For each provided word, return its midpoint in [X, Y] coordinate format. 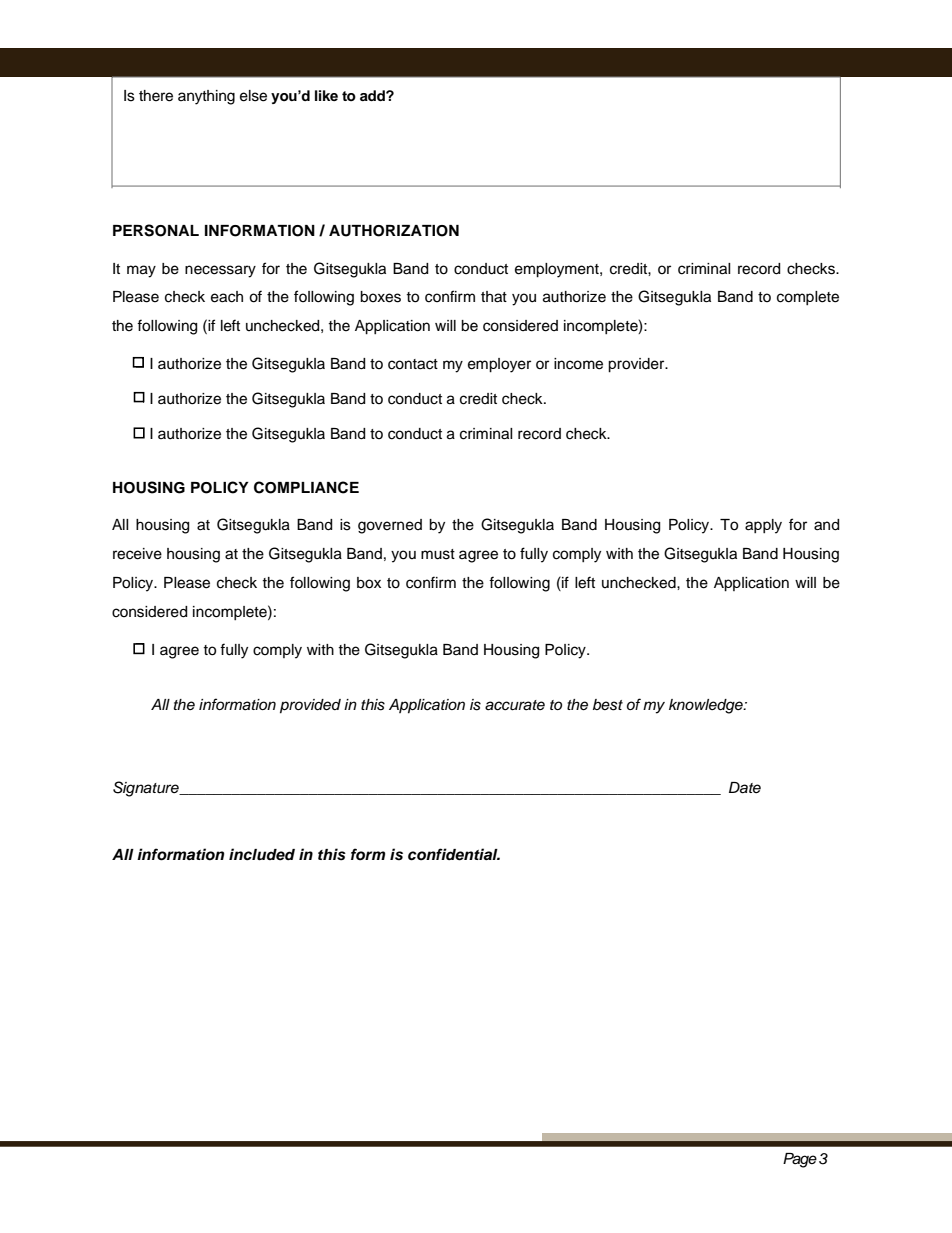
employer [499, 365]
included [262, 854]
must [438, 554]
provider [637, 365]
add [373, 95]
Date [745, 788]
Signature [147, 789]
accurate [515, 705]
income [578, 364]
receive [137, 554]
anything [206, 97]
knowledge [707, 706]
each [227, 297]
